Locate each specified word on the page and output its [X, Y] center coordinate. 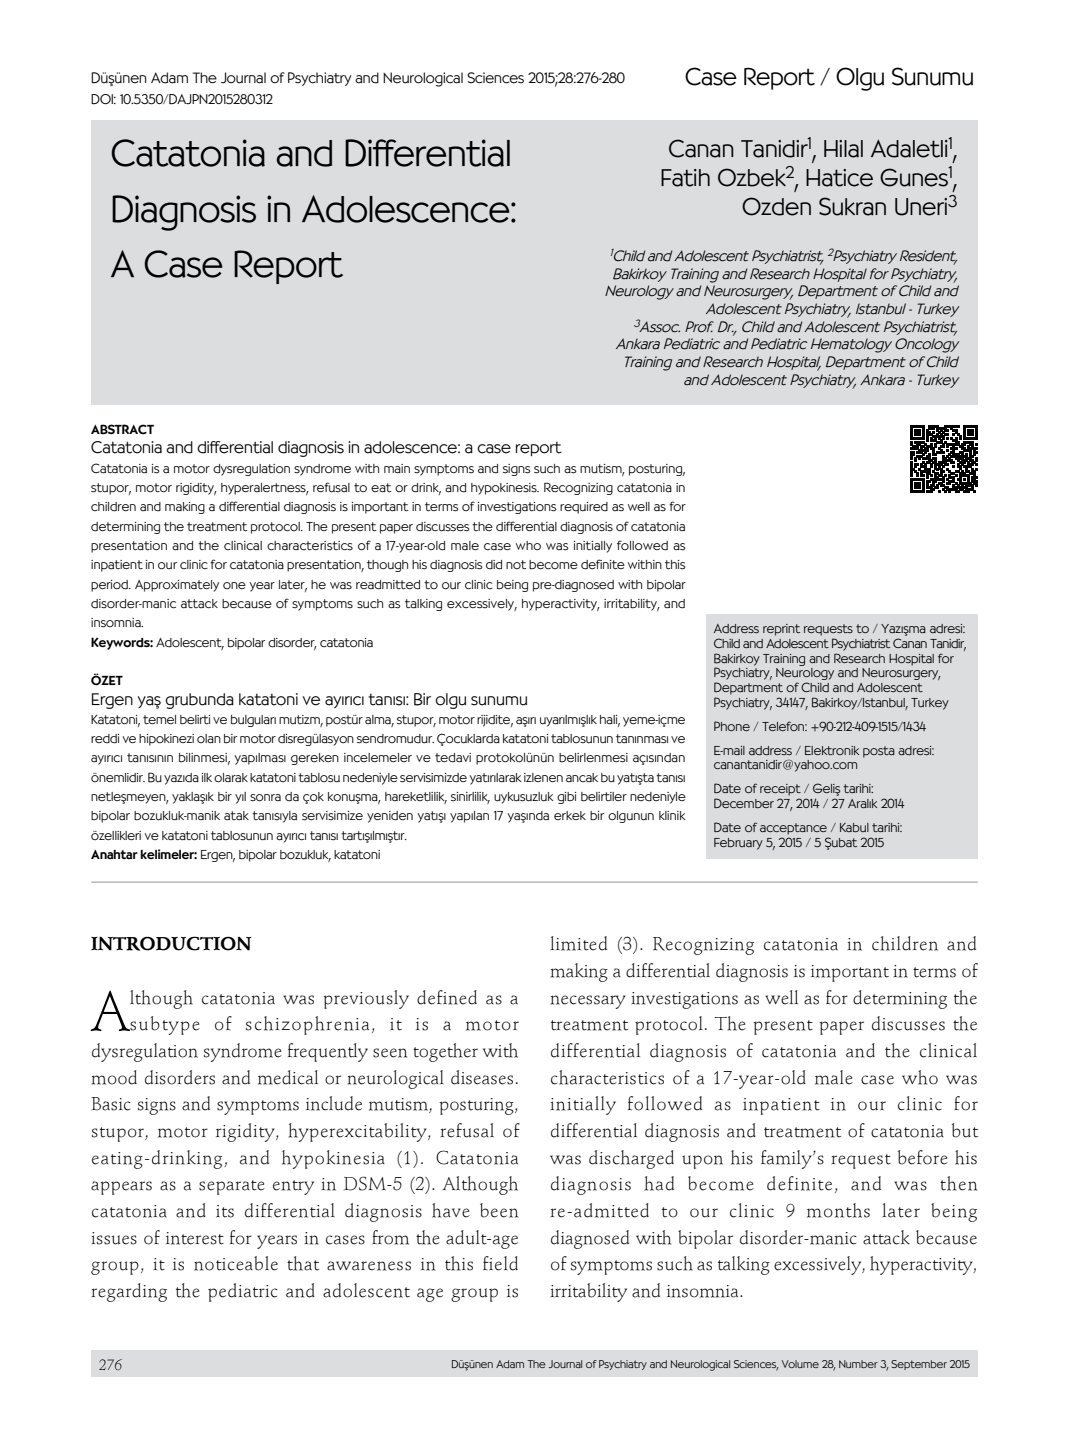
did [494, 565]
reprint [781, 630]
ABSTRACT [122, 429]
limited [578, 943]
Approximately [177, 586]
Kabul [854, 827]
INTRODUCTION [171, 943]
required [584, 508]
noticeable [236, 1263]
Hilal [843, 149]
